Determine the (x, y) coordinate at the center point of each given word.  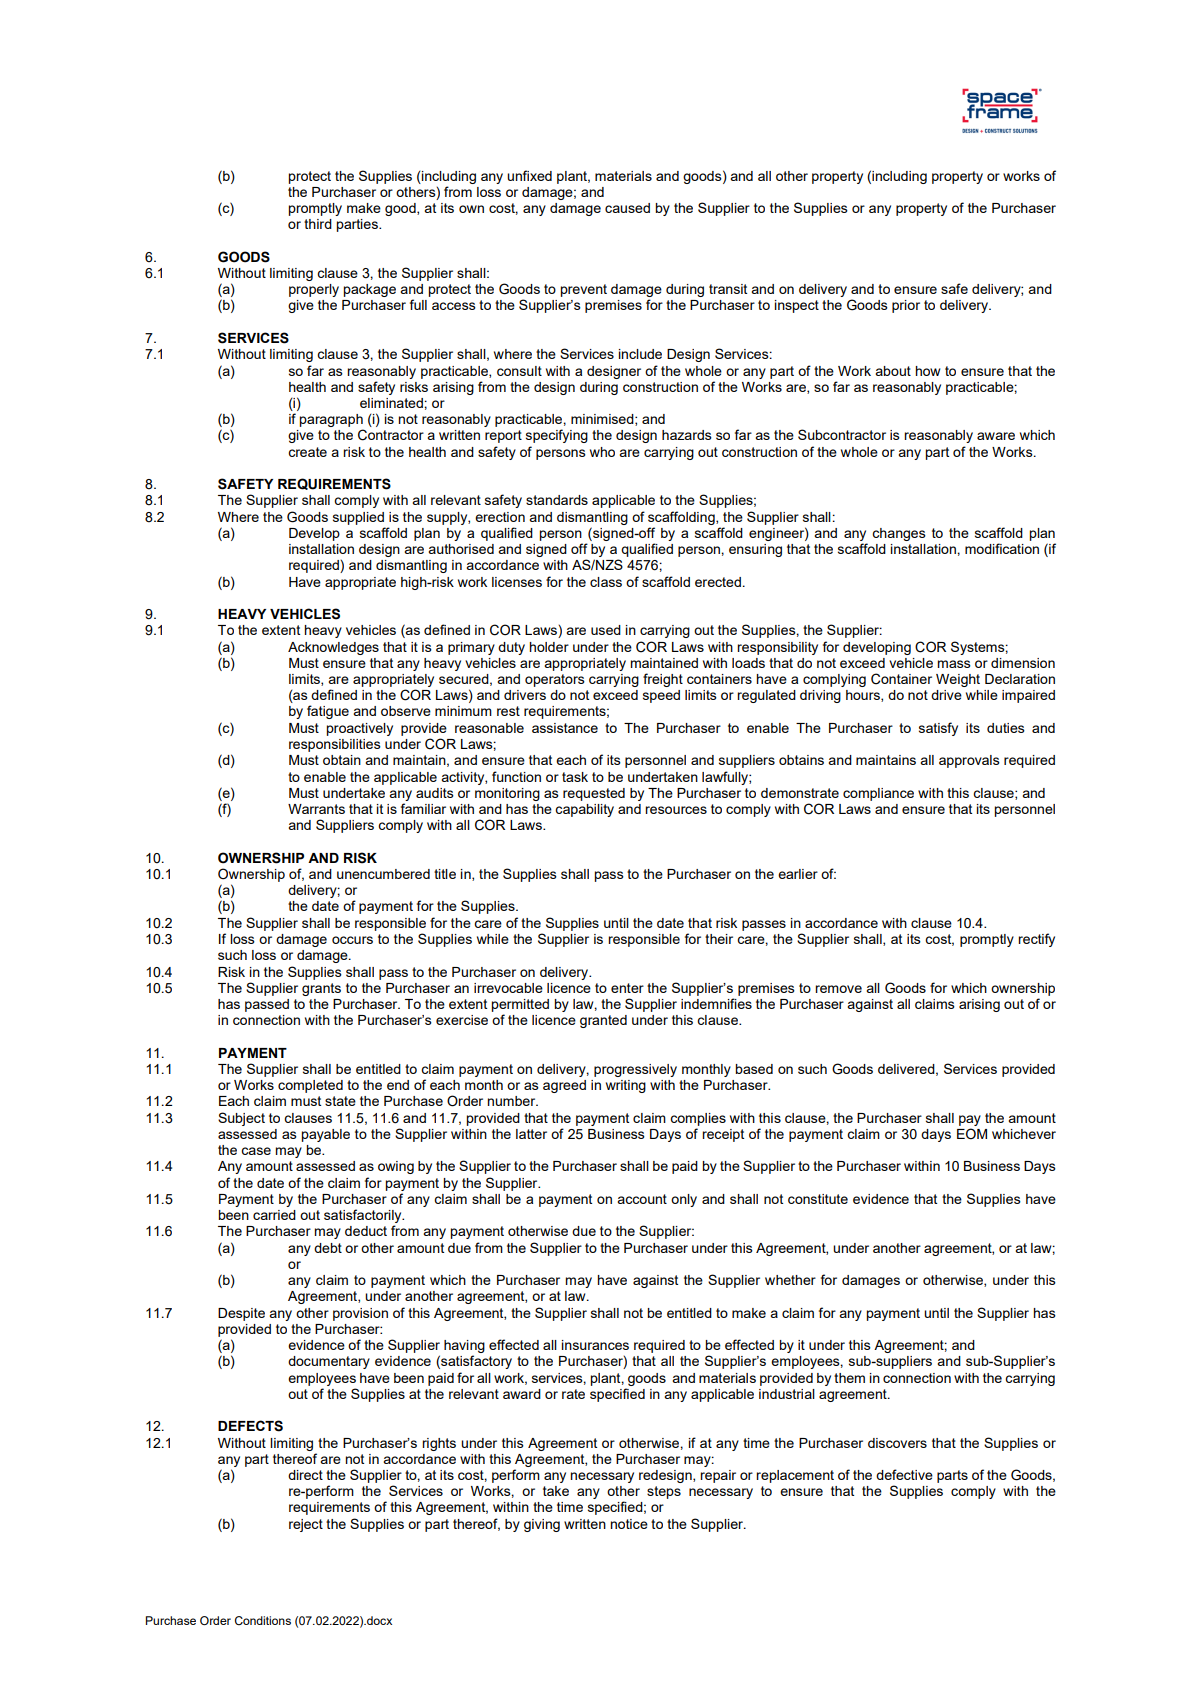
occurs (352, 940)
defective (904, 1474)
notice (629, 1524)
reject (306, 1525)
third (318, 224)
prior (906, 306)
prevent (583, 290)
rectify (1036, 940)
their (719, 939)
